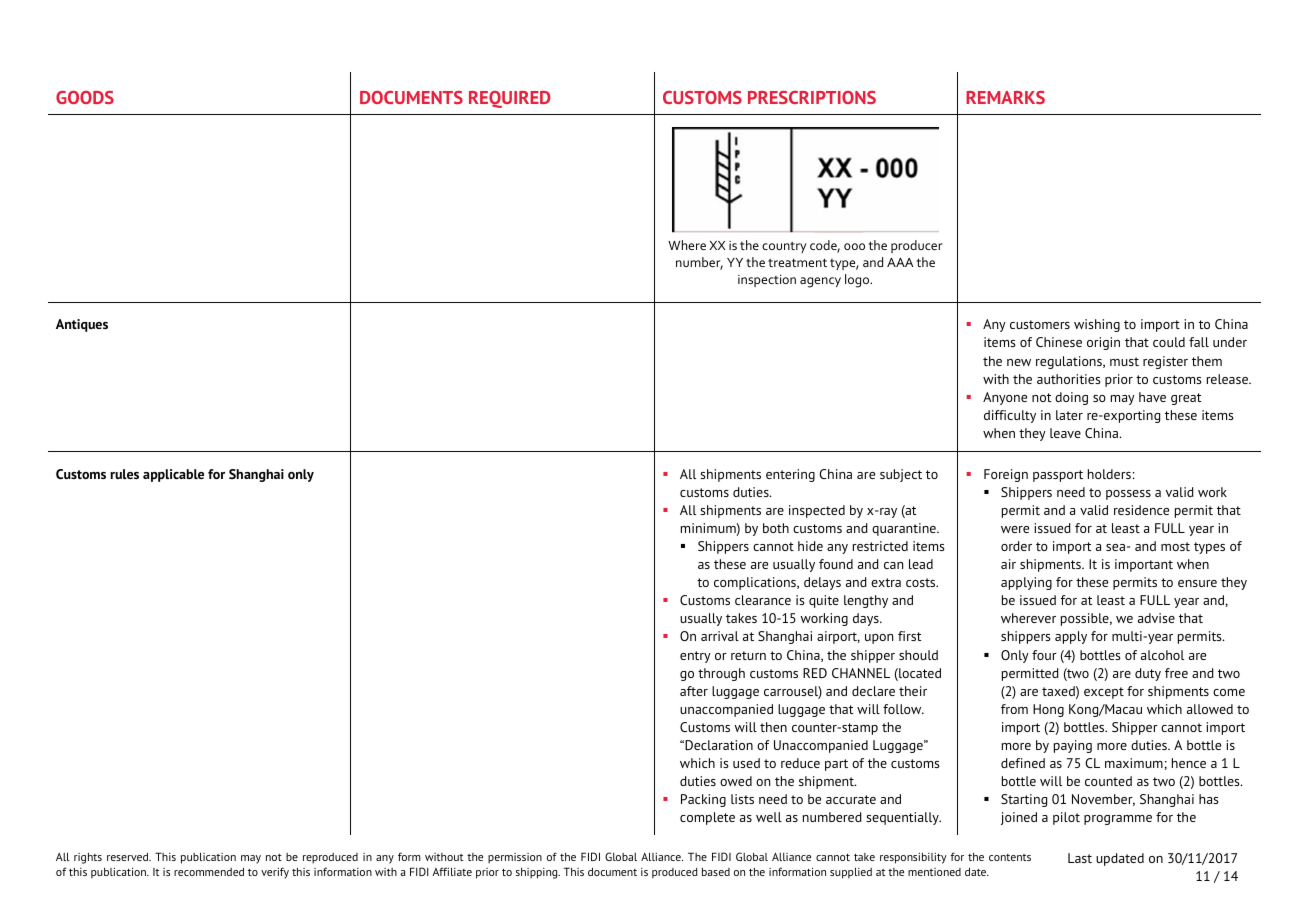  What do you see at coordinates (721, 674) in the image?
I see `through` at bounding box center [721, 674].
